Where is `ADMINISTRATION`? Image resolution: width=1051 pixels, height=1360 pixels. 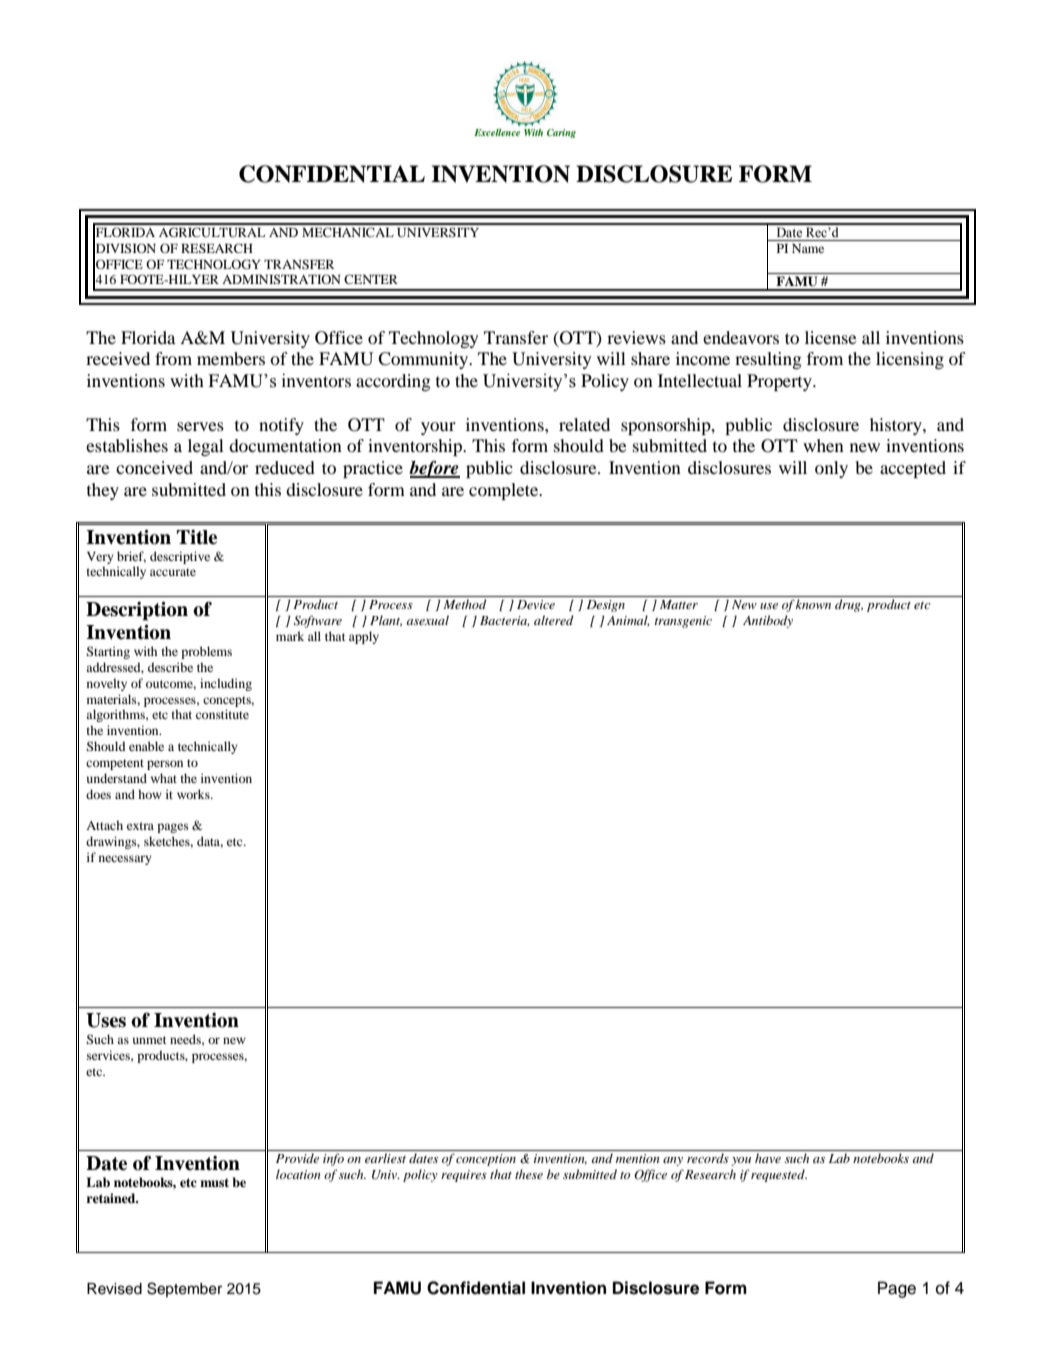 ADMINISTRATION is located at coordinates (281, 279).
